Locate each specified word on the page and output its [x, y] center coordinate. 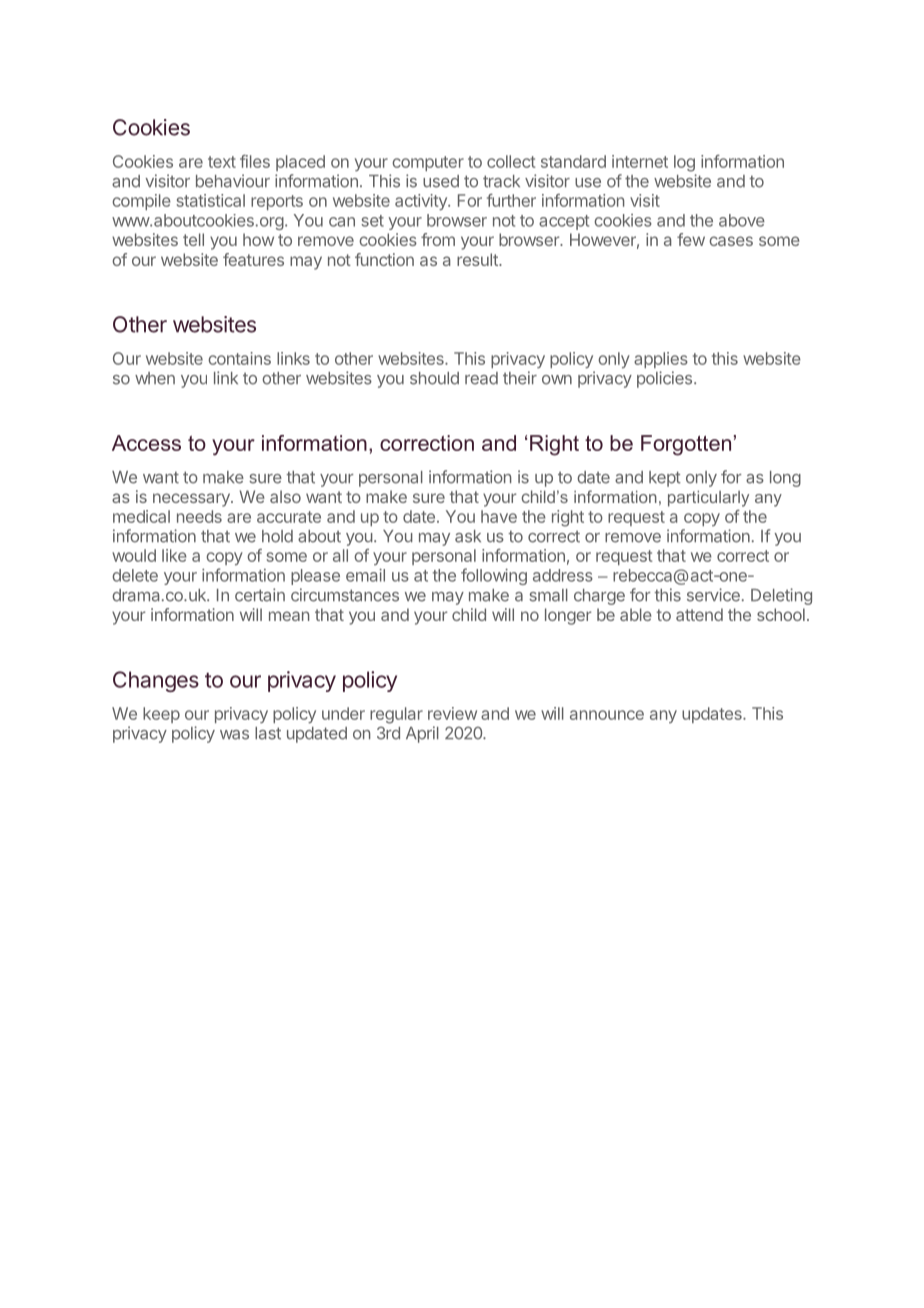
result [478, 259]
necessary [192, 500]
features [253, 259]
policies [666, 379]
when [155, 378]
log [684, 163]
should [434, 378]
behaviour [233, 181]
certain [260, 595]
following [494, 576]
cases [731, 241]
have [499, 516]
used [441, 181]
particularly [708, 499]
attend [699, 614]
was [234, 735]
